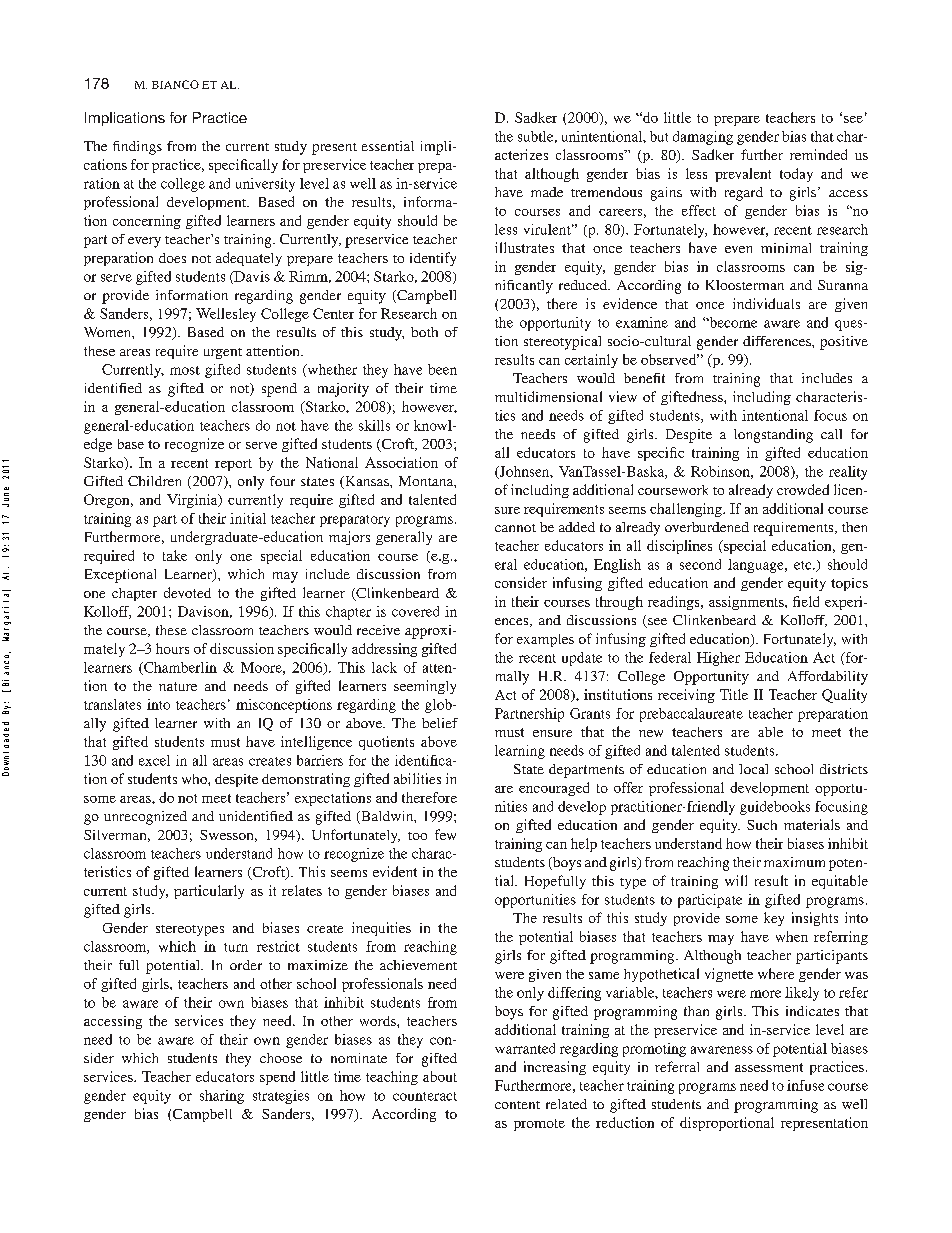 The width and height of the screenshot is (952, 1233). I want to click on made, so click(547, 192).
